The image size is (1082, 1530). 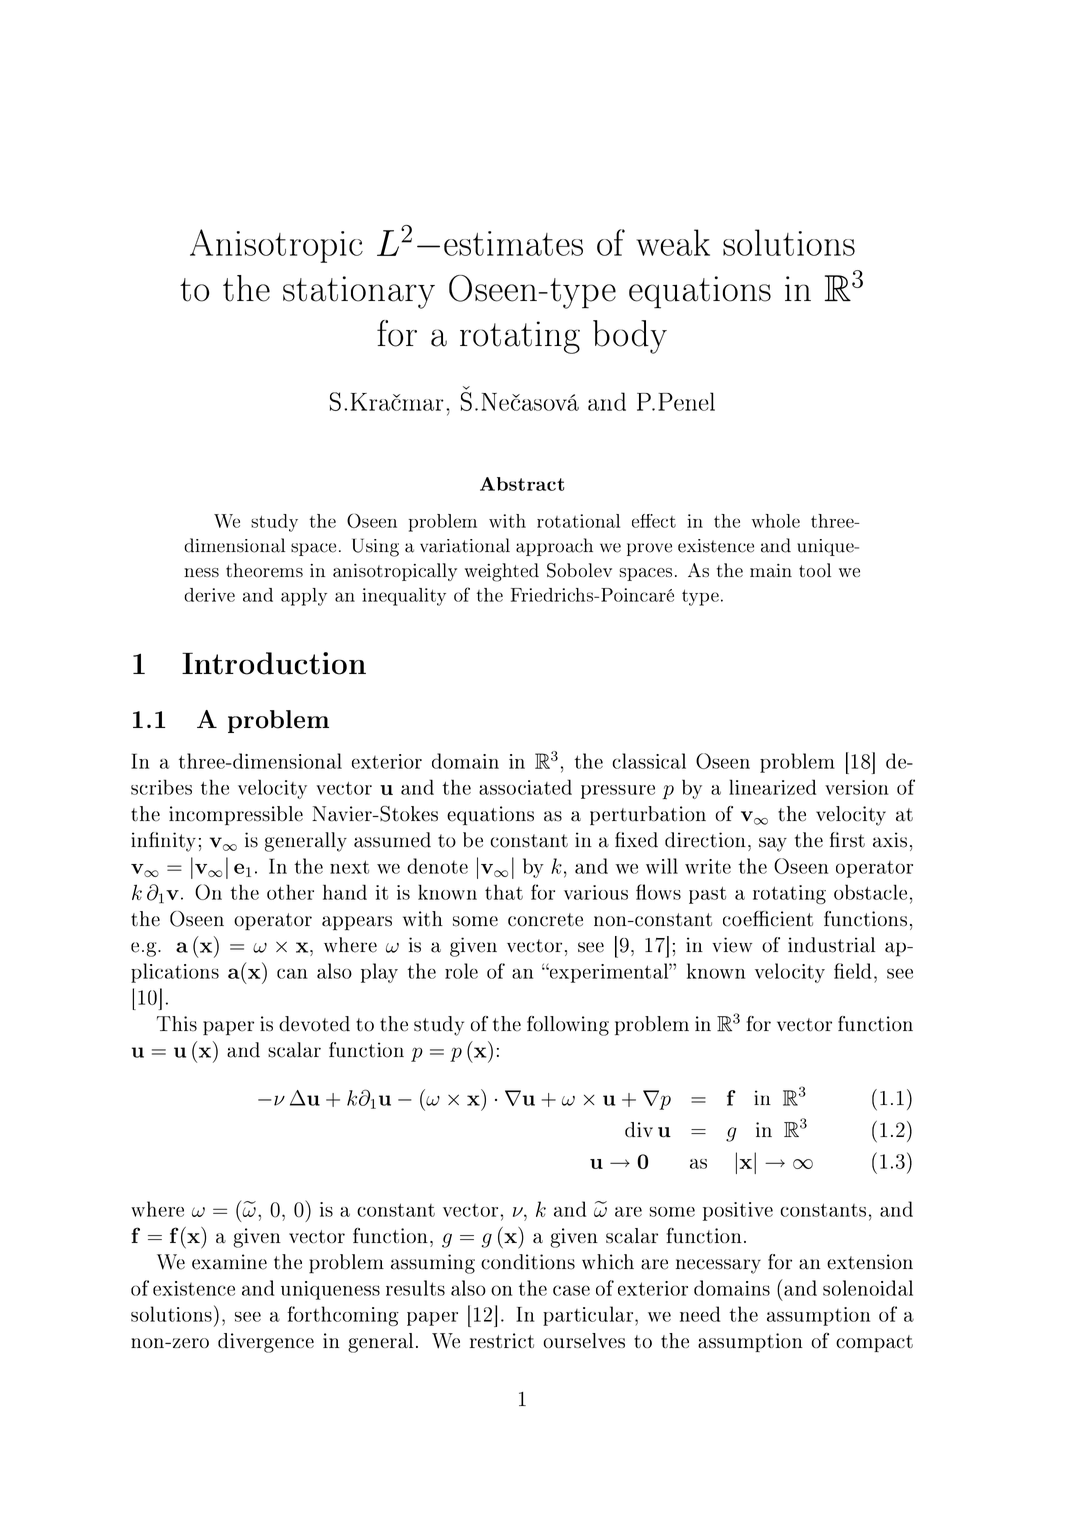 I want to click on industrial, so click(x=831, y=945).
